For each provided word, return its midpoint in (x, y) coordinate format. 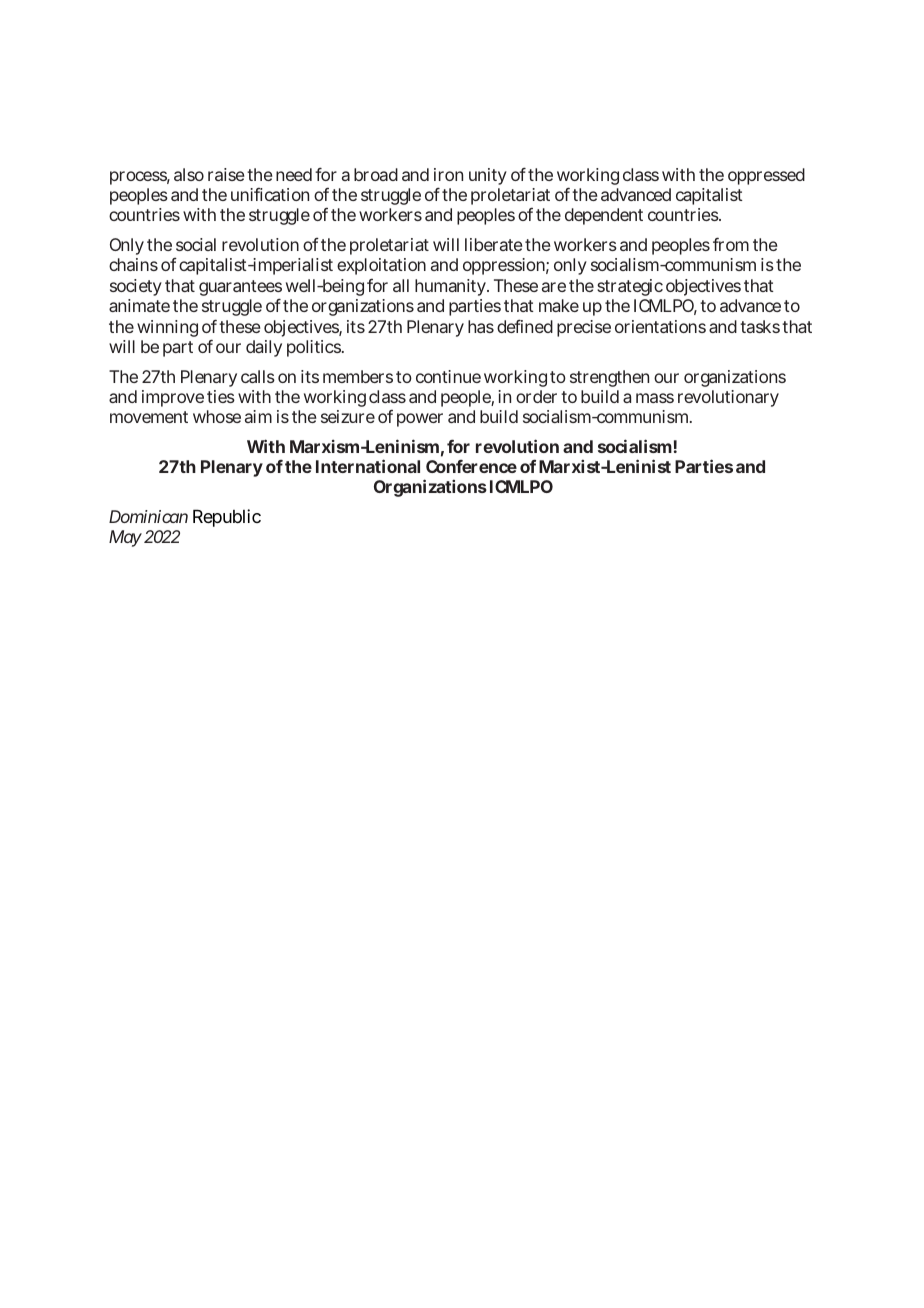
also (189, 174)
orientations (660, 326)
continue (448, 376)
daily (264, 348)
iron (448, 174)
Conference (471, 466)
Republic (227, 518)
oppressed (766, 176)
